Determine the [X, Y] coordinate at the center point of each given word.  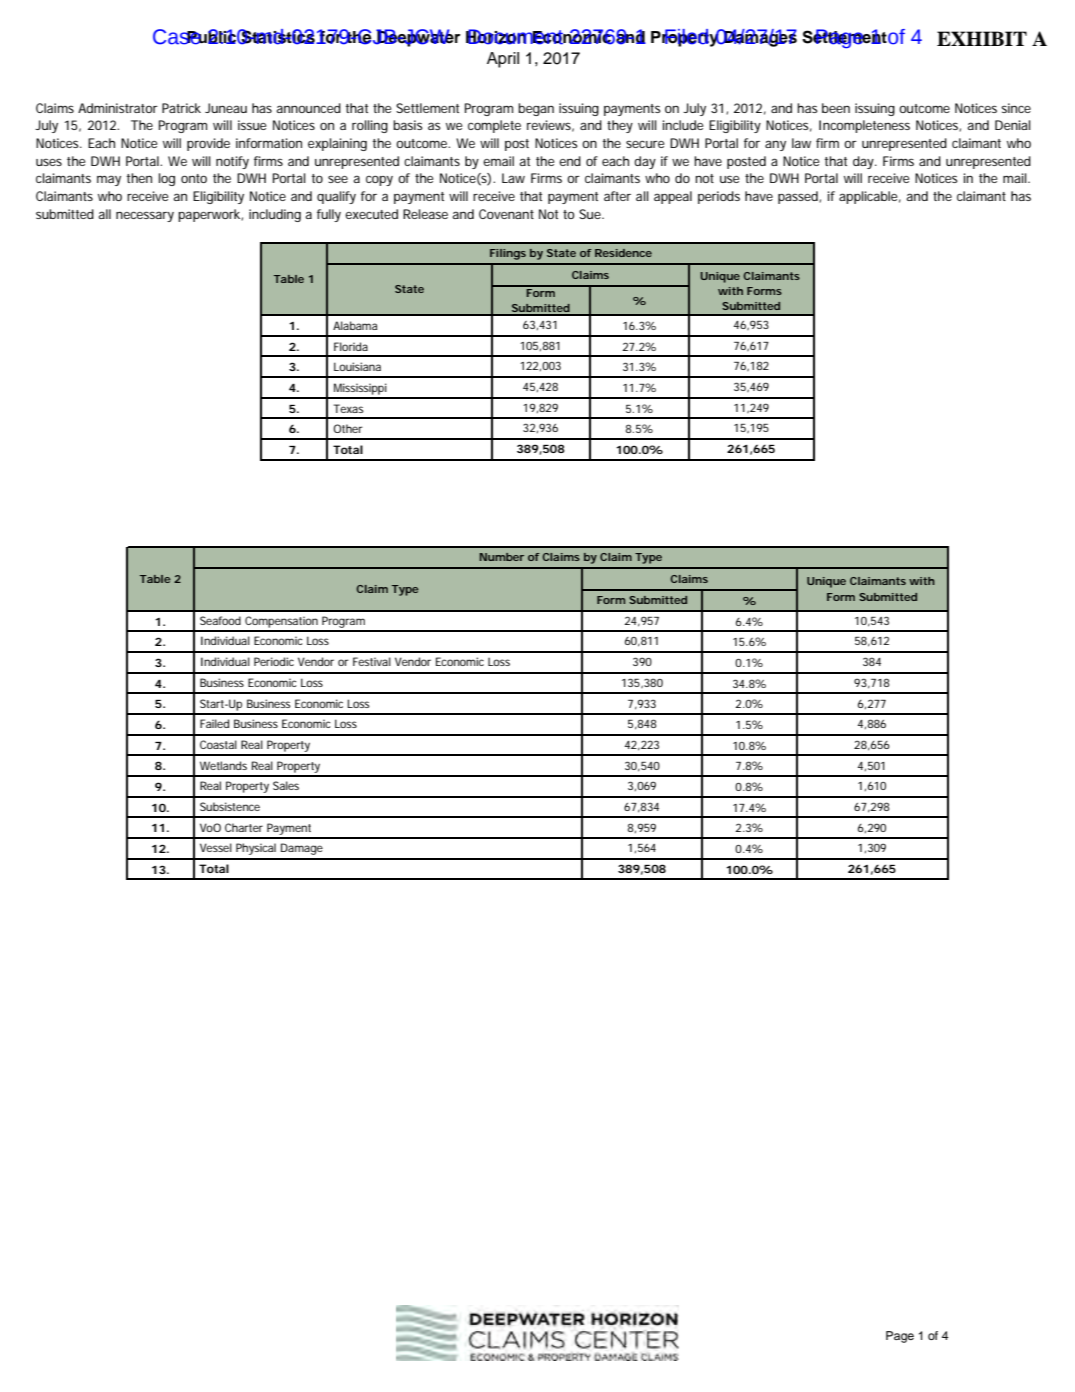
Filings [508, 254]
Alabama [355, 325]
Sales [286, 785]
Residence [623, 253]
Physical [256, 849]
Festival [372, 661]
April [503, 60]
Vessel [216, 847]
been [836, 108]
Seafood [220, 620]
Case [178, 37]
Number [502, 557]
